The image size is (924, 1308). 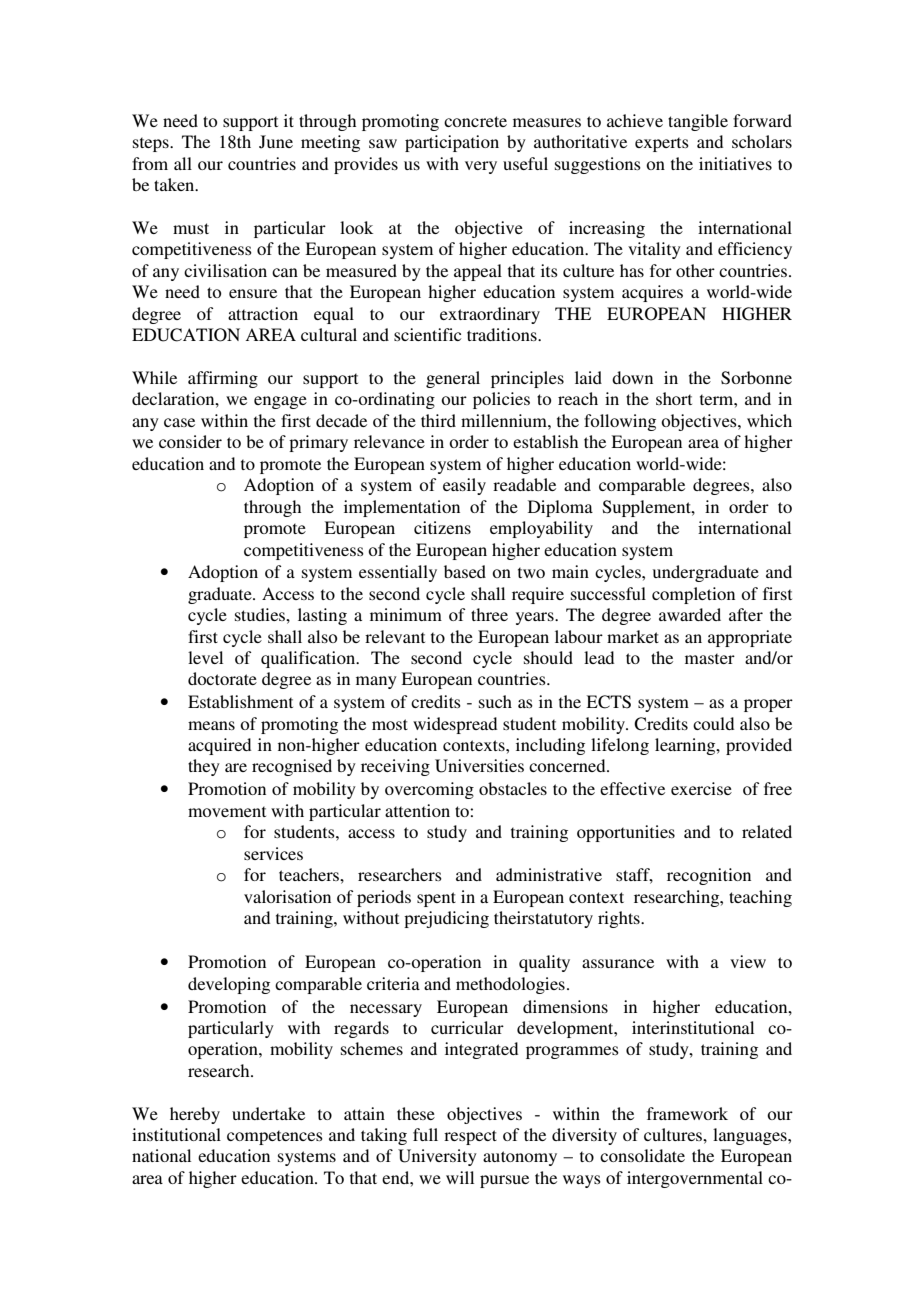 What do you see at coordinates (735, 163) in the screenshot?
I see `initiatives` at bounding box center [735, 163].
